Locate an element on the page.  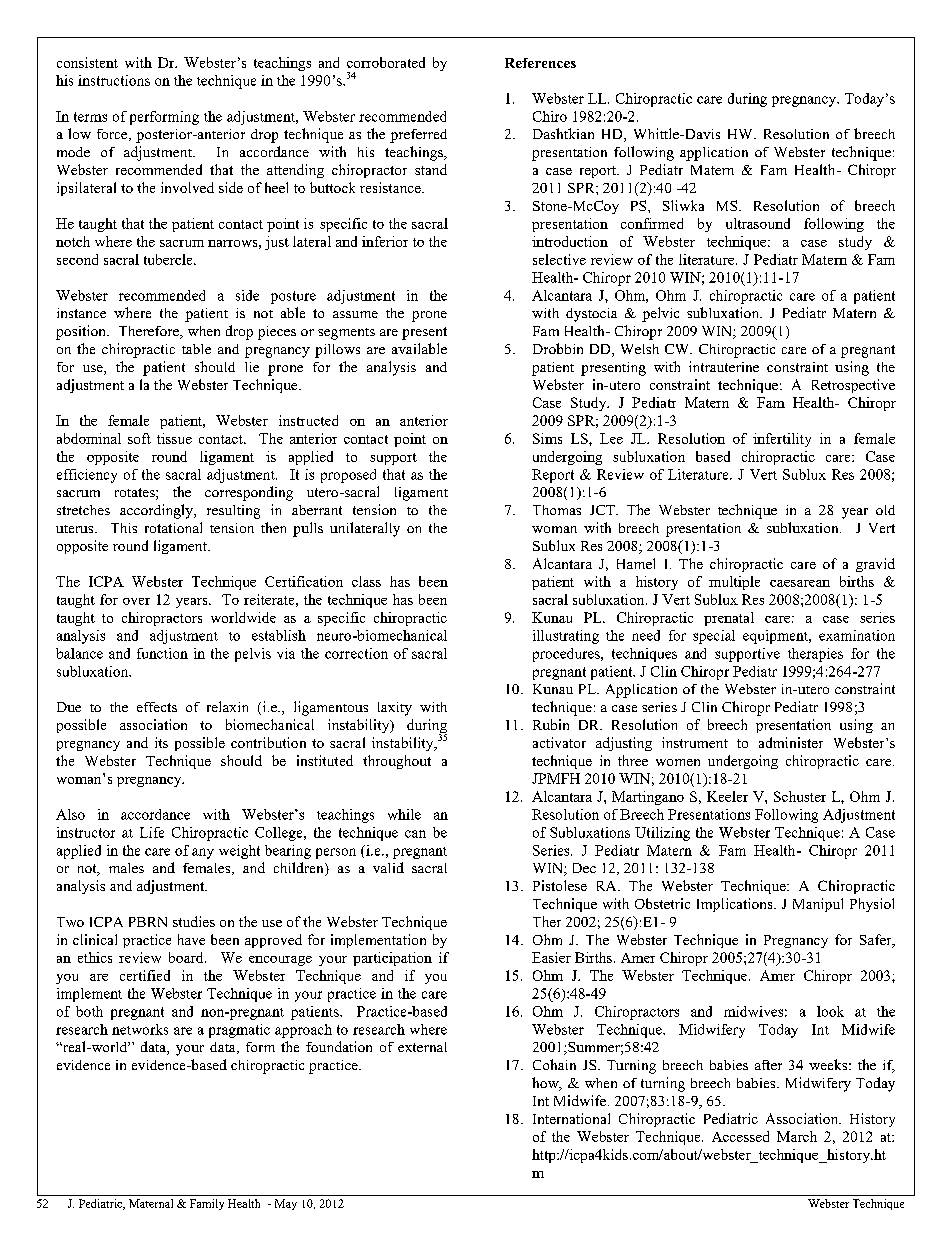
its is located at coordinates (161, 742).
